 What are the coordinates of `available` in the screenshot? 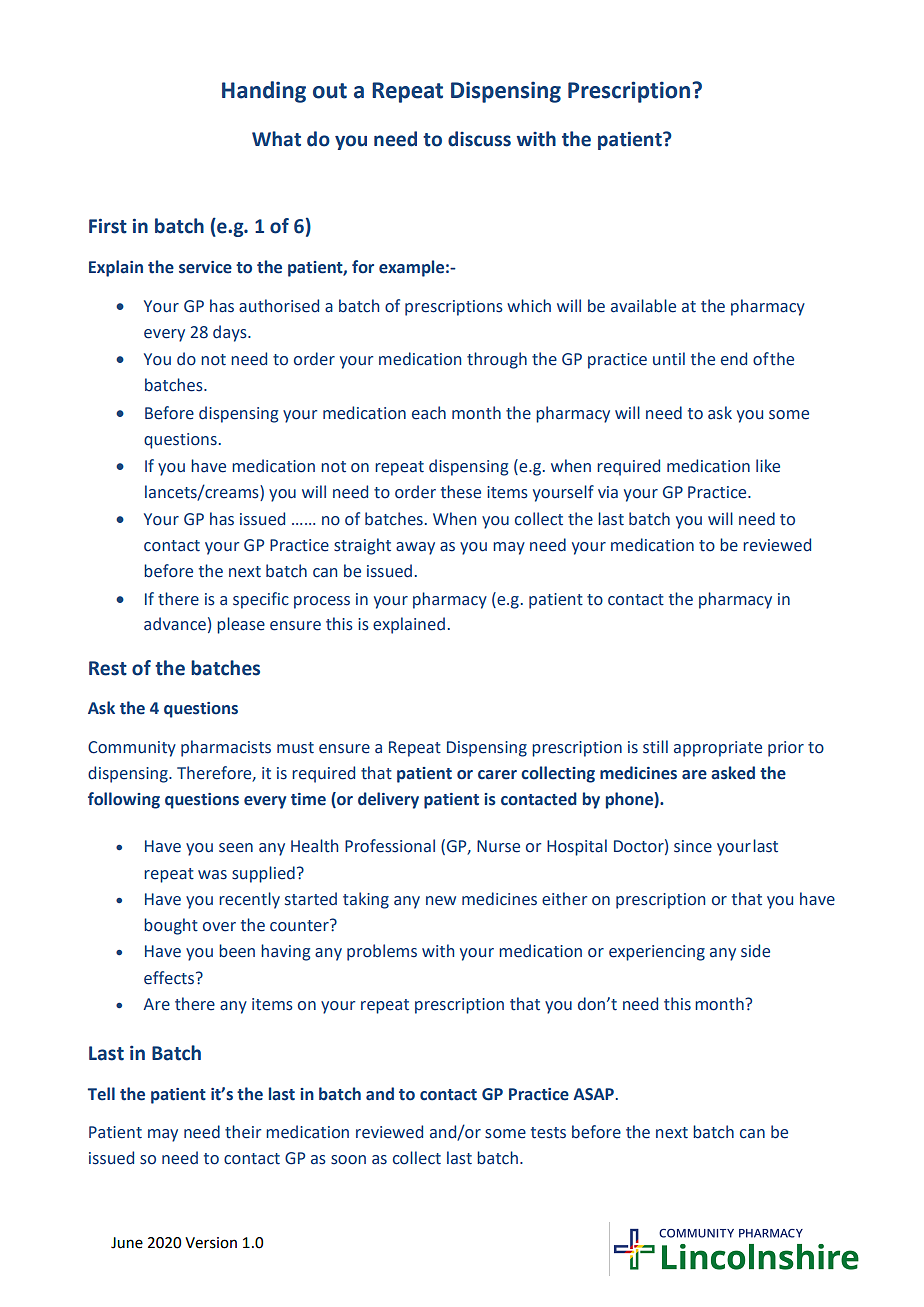 It's located at (643, 306).
